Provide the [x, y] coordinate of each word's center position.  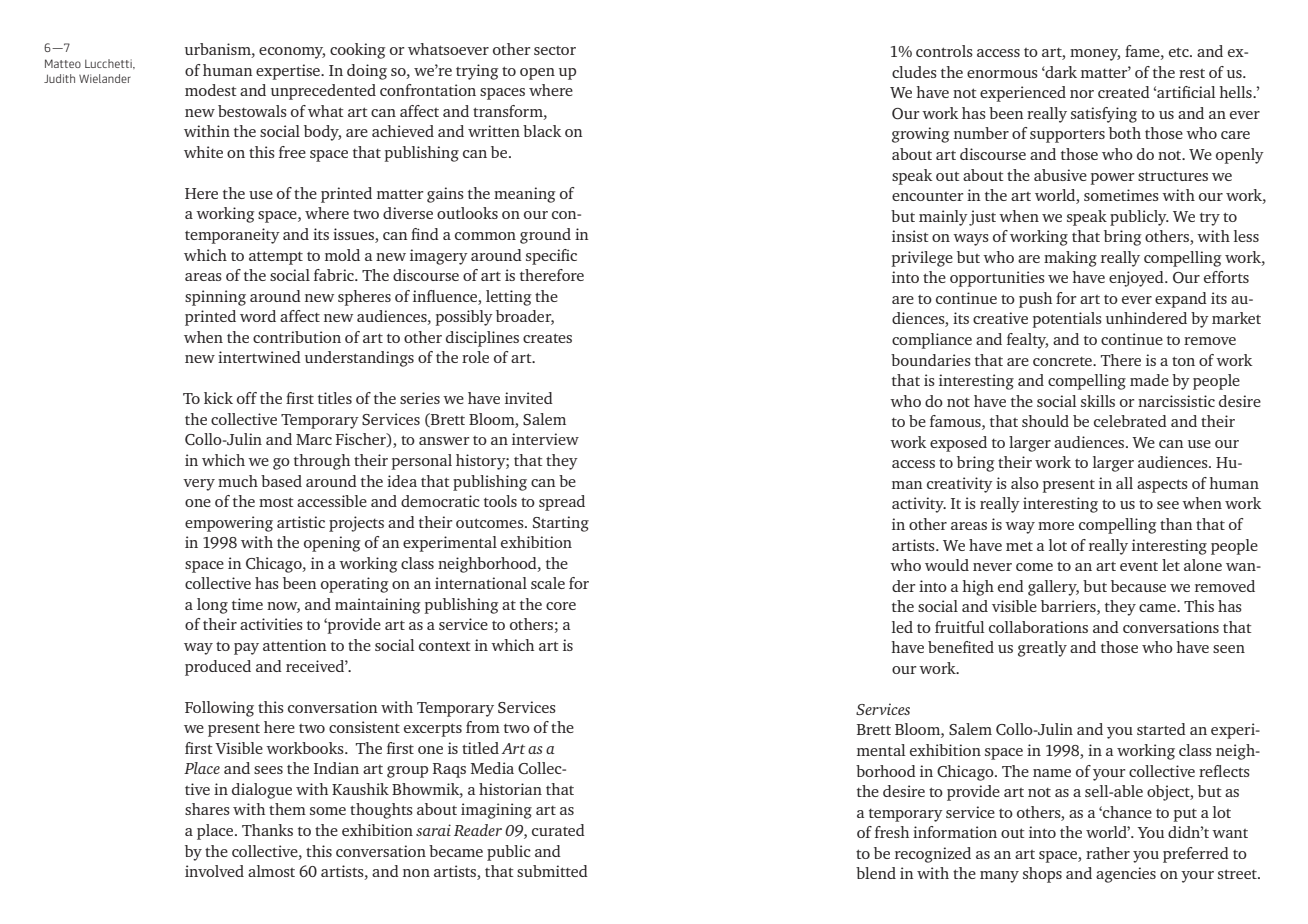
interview [545, 439]
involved [214, 871]
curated [558, 830]
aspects [1162, 486]
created [1124, 92]
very [199, 485]
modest [211, 90]
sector [555, 50]
